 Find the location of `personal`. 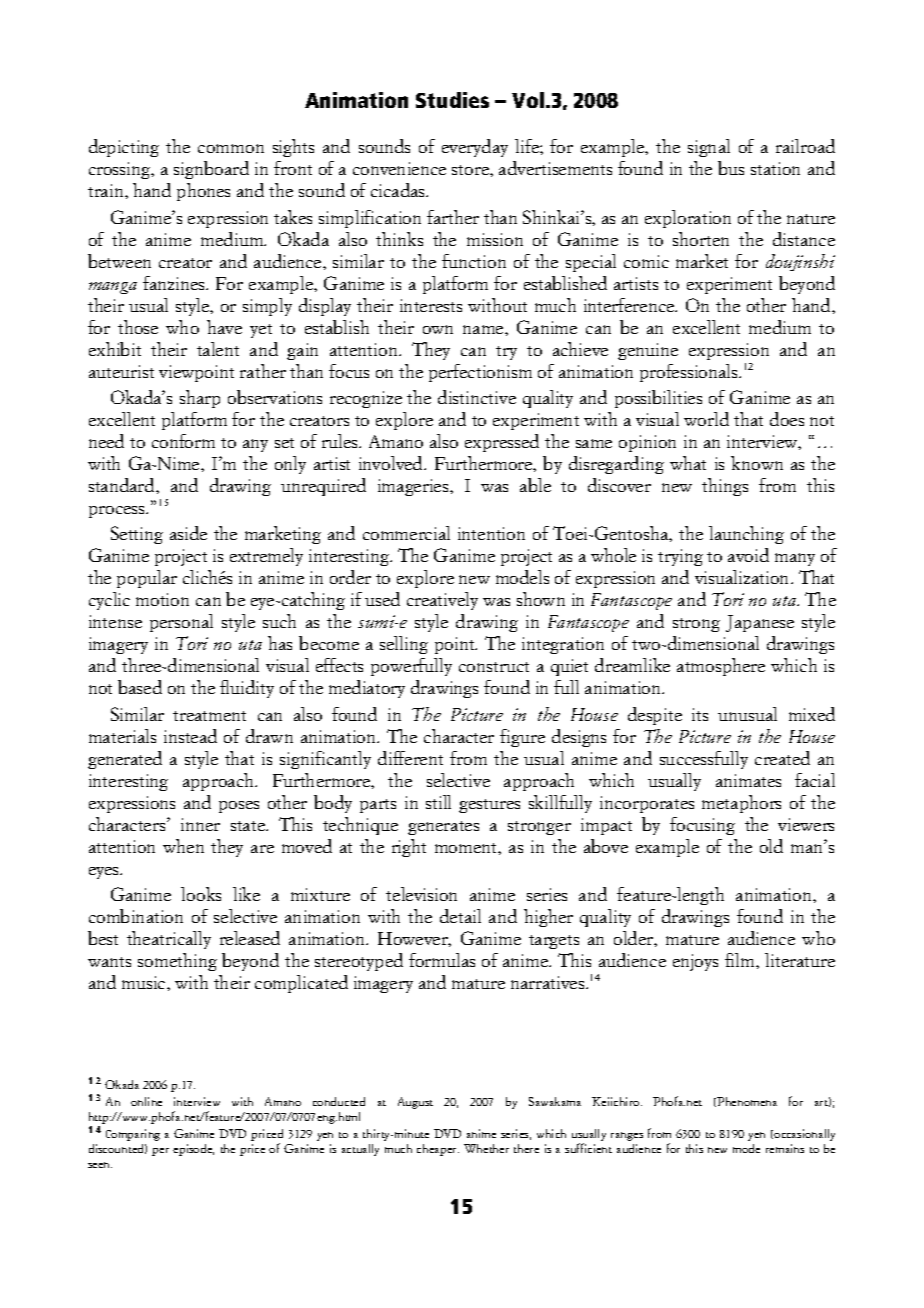

personal is located at coordinates (181, 623).
